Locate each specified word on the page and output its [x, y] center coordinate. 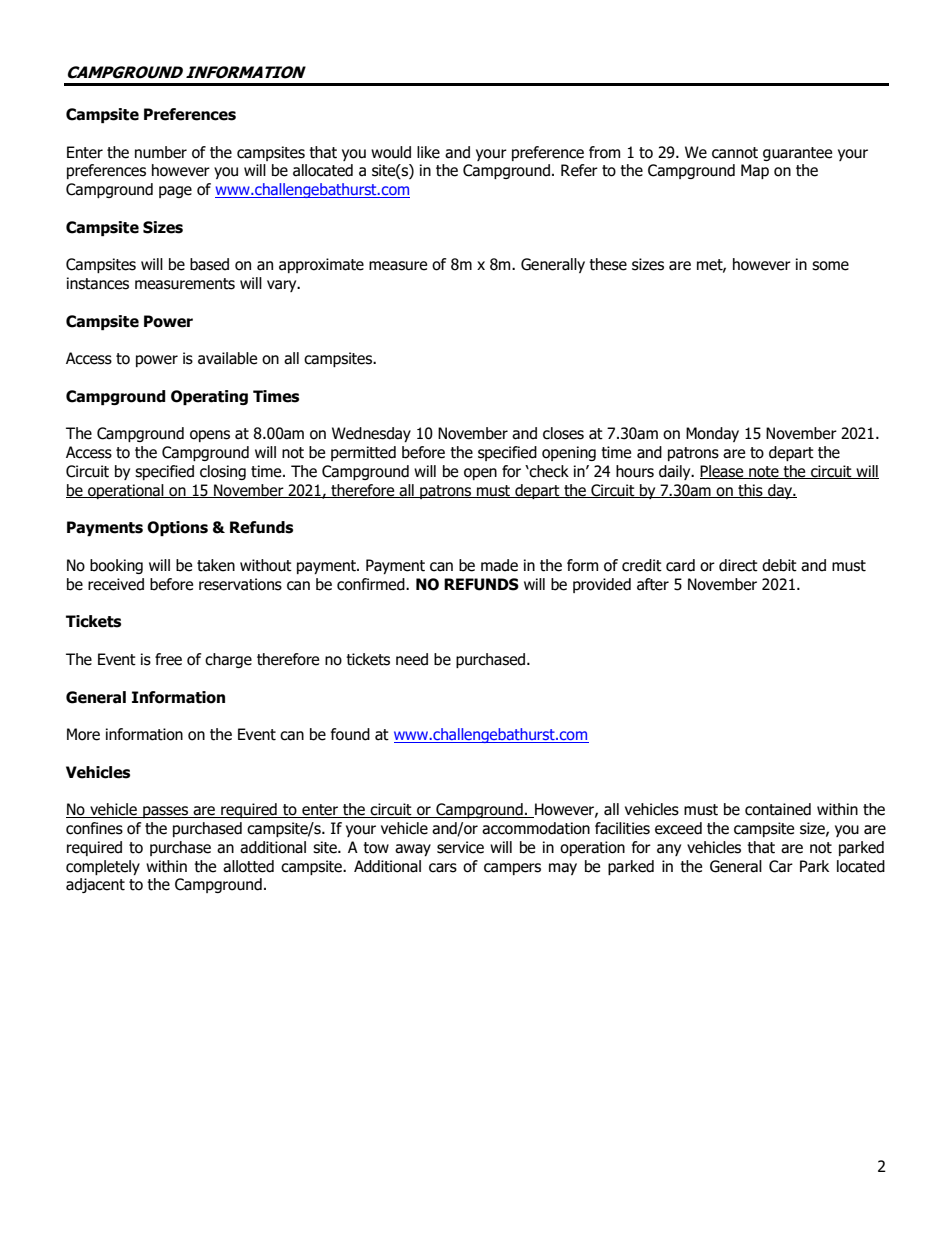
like [428, 152]
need [412, 659]
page [175, 192]
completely [103, 867]
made [499, 565]
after [653, 584]
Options [177, 528]
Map [755, 171]
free [168, 659]
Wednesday [371, 434]
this [750, 491]
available [227, 358]
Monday [712, 434]
